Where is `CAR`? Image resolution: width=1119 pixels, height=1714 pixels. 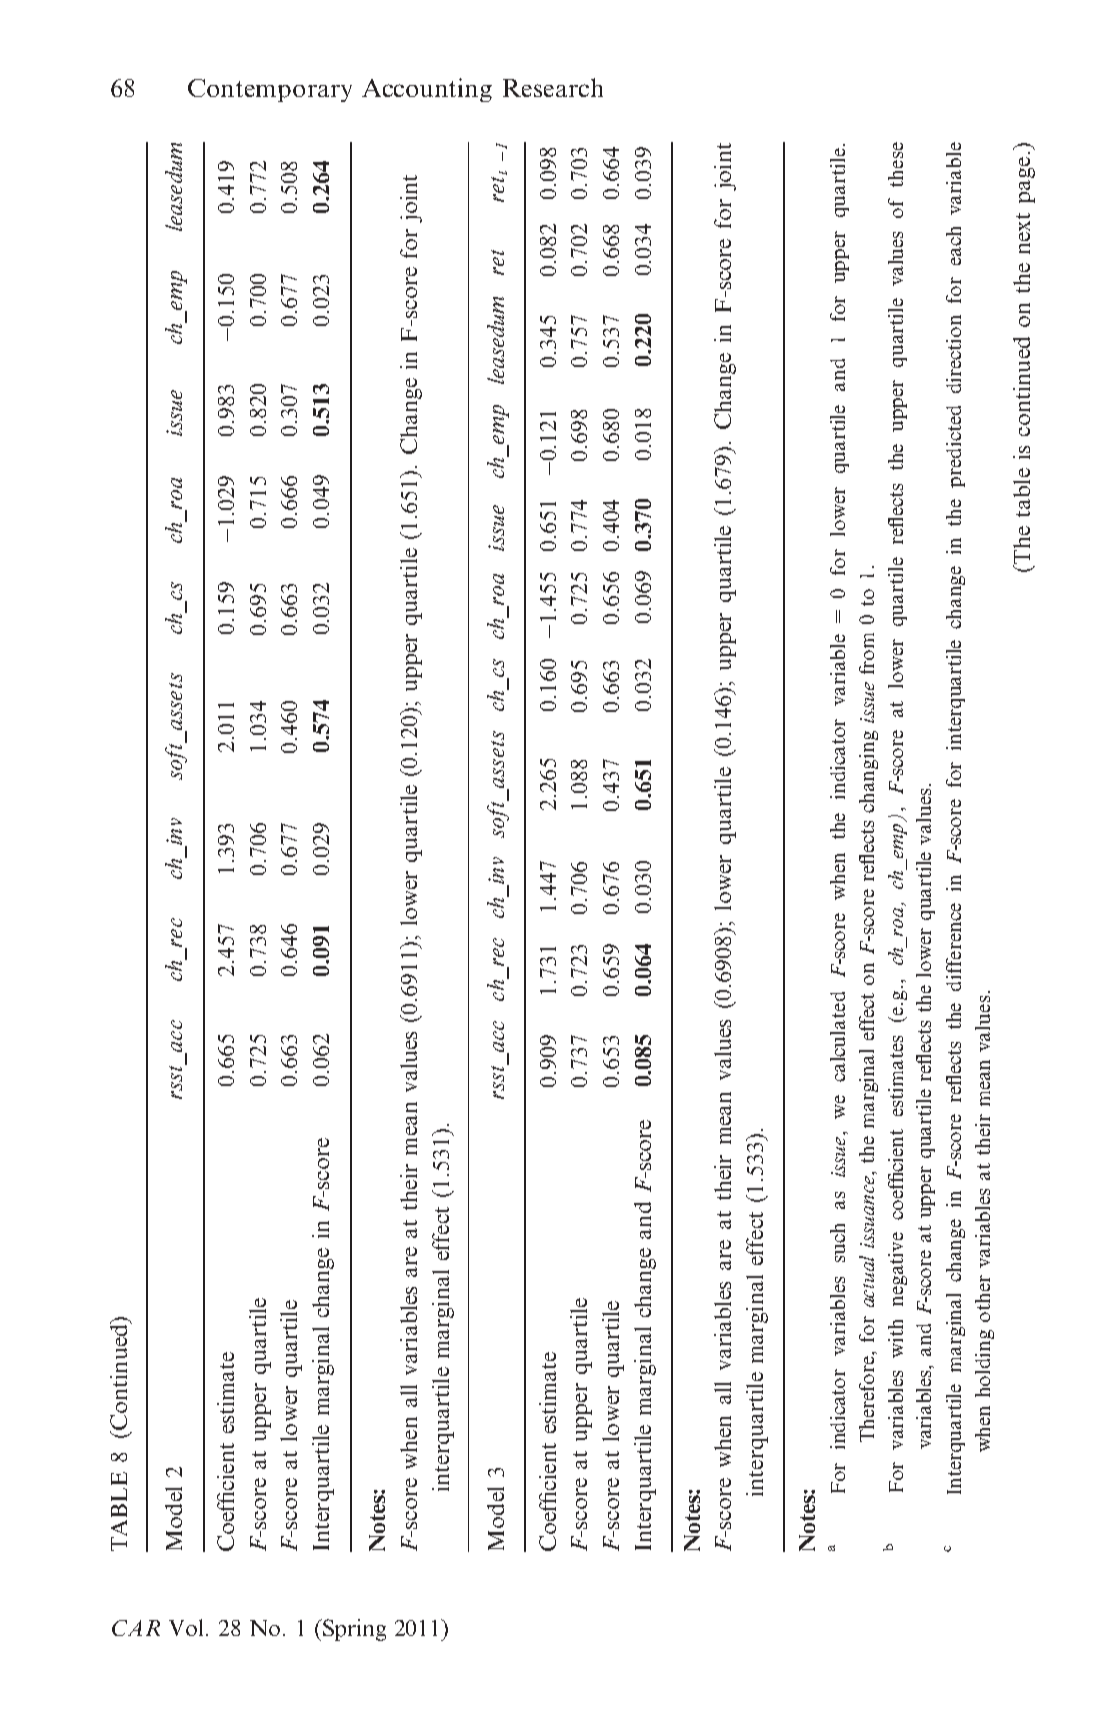
CAR is located at coordinates (136, 1628).
